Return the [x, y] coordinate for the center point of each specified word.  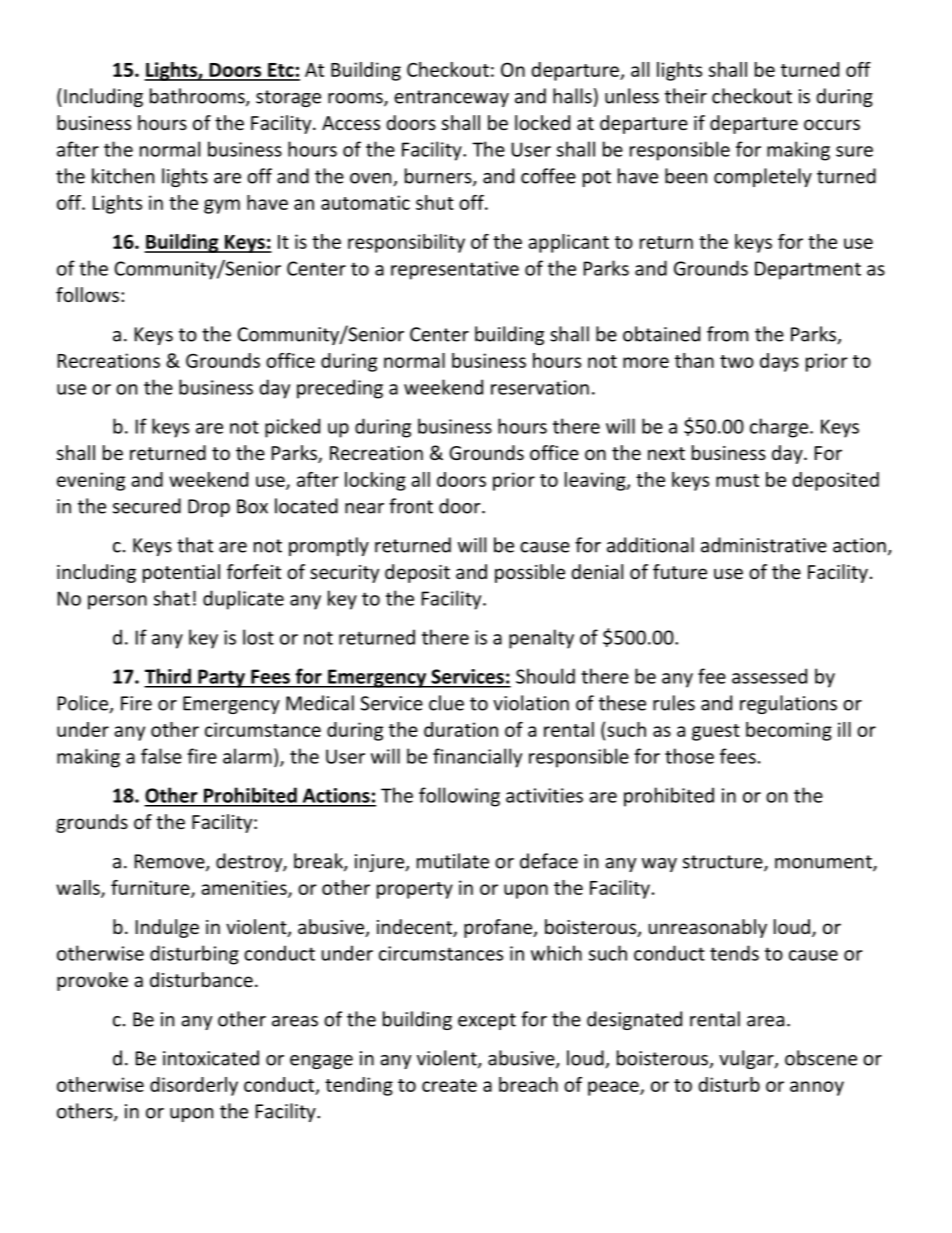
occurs [832, 124]
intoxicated [211, 1058]
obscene [821, 1058]
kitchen [123, 176]
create [449, 1085]
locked [542, 122]
